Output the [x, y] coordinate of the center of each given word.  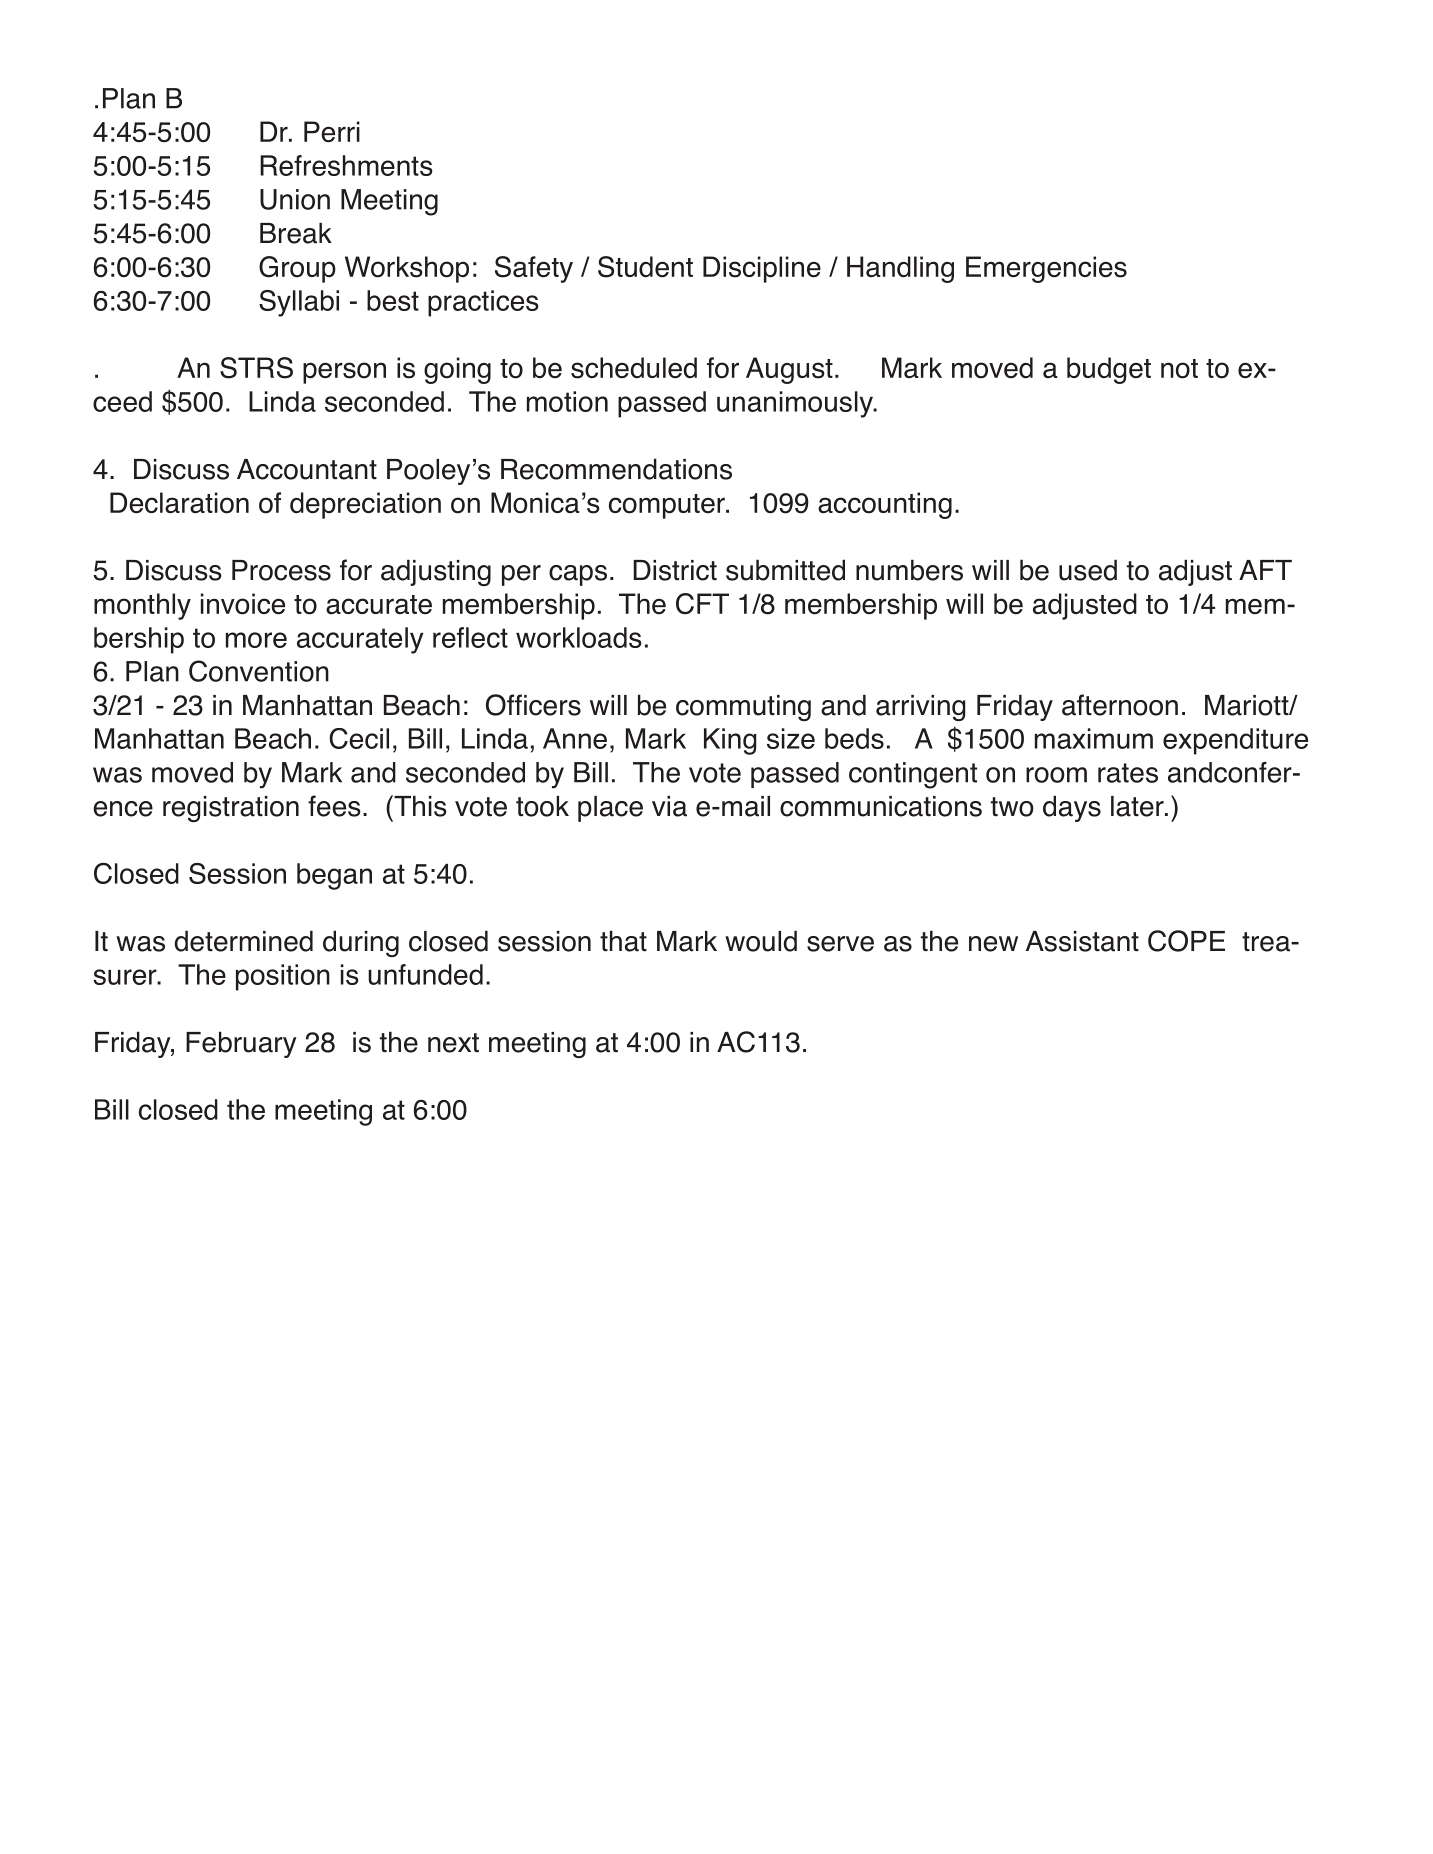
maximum [1094, 738]
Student [645, 267]
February [241, 1044]
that [623, 941]
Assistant [1082, 941]
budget [1109, 370]
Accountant [307, 469]
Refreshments [346, 165]
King [730, 741]
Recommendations [616, 469]
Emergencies [1046, 269]
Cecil [359, 738]
